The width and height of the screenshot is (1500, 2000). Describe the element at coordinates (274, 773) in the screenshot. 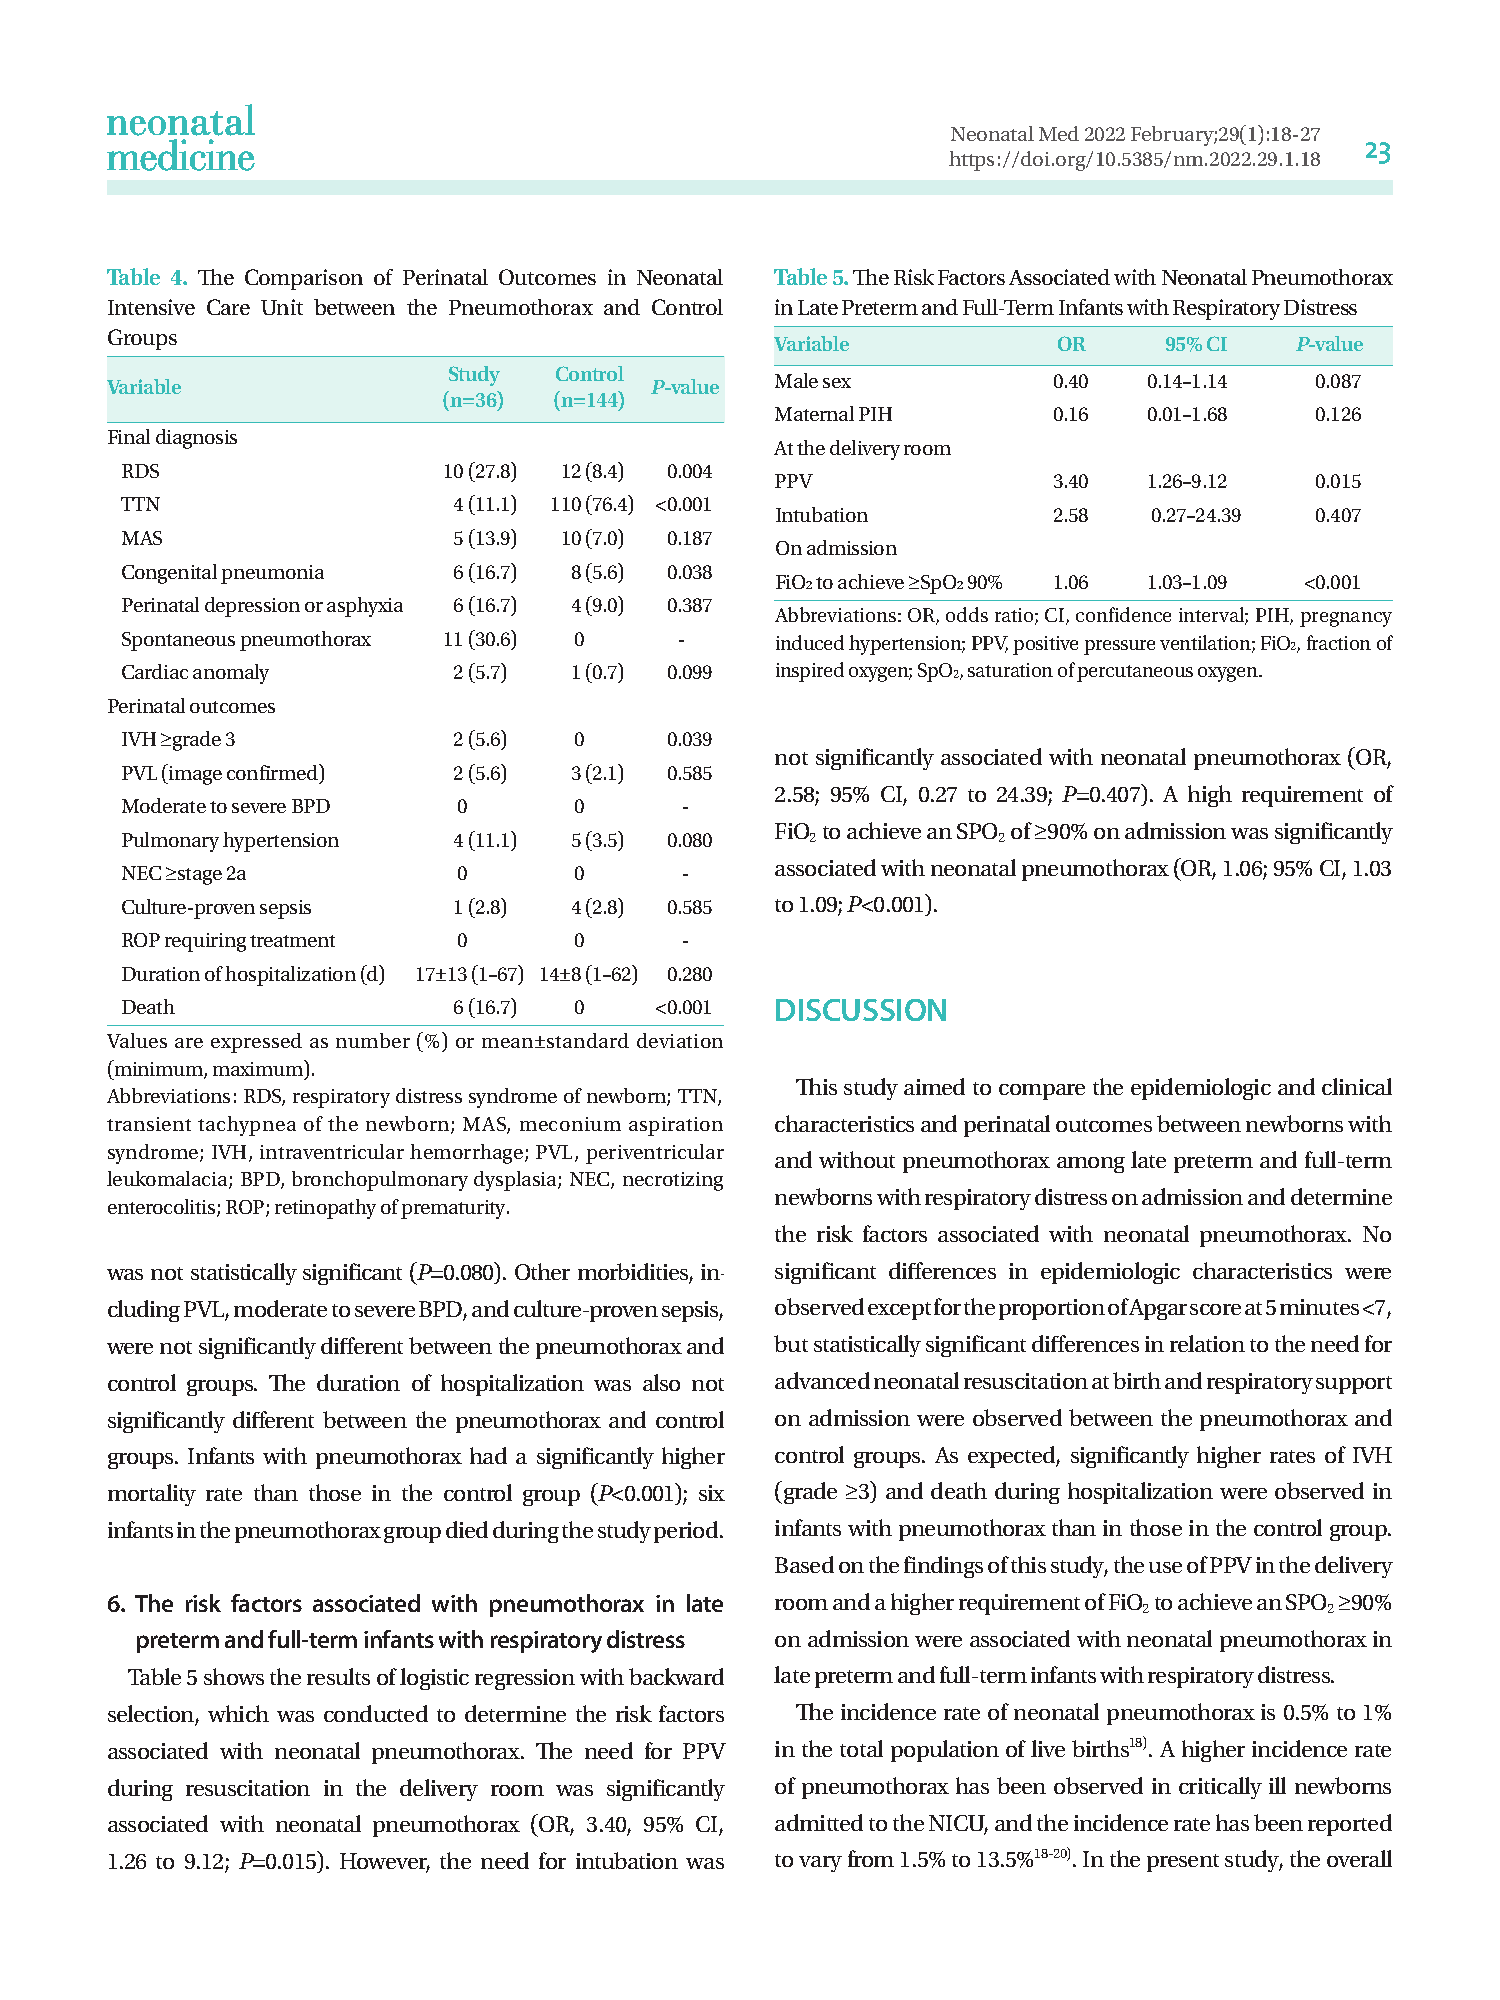

I see `confirmed` at that location.
